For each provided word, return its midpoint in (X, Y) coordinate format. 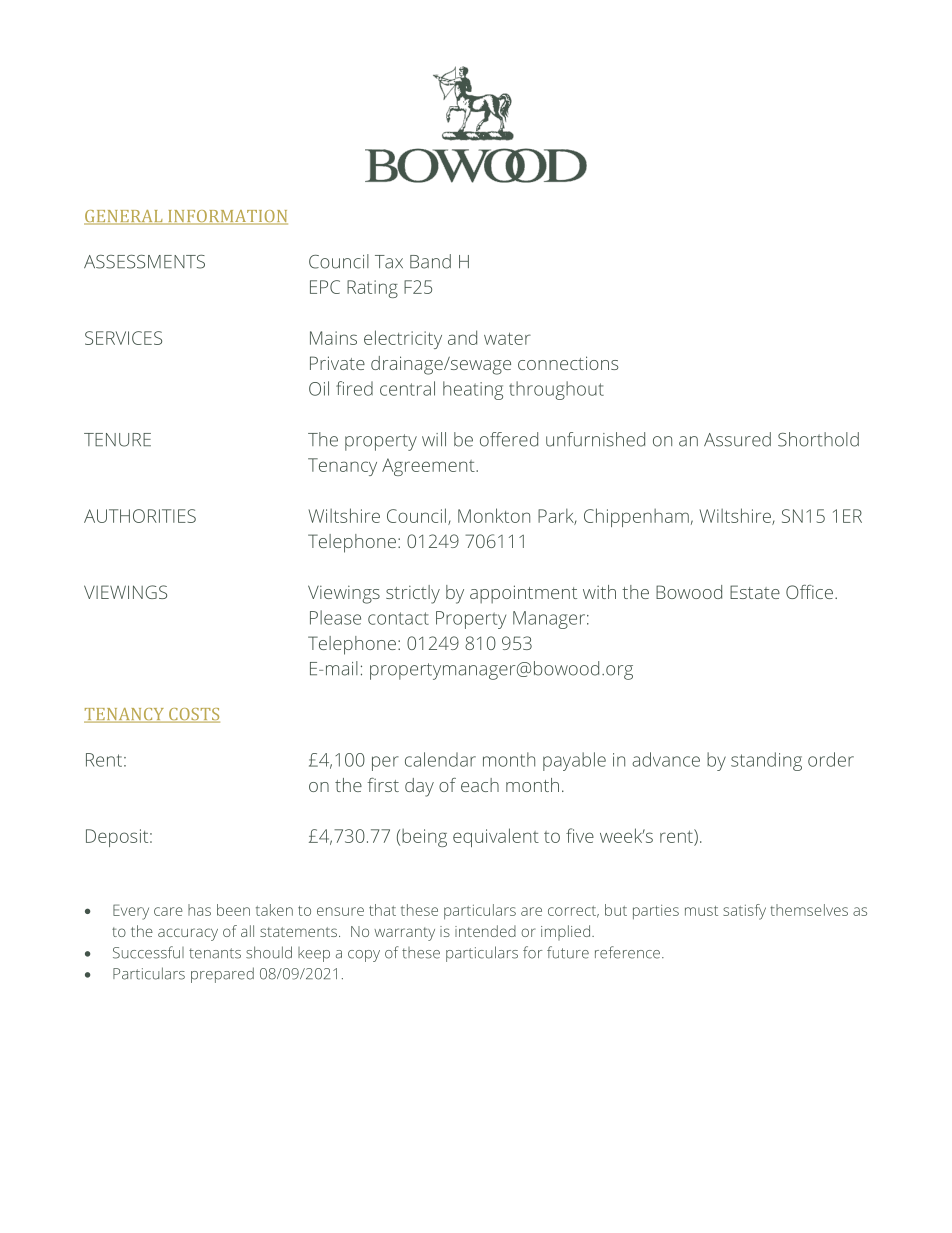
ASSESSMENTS (144, 262)
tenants (215, 953)
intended (485, 931)
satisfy (744, 912)
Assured (737, 439)
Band (430, 261)
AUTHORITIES (140, 516)
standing (766, 761)
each (480, 785)
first (383, 785)
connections (568, 363)
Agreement (429, 467)
